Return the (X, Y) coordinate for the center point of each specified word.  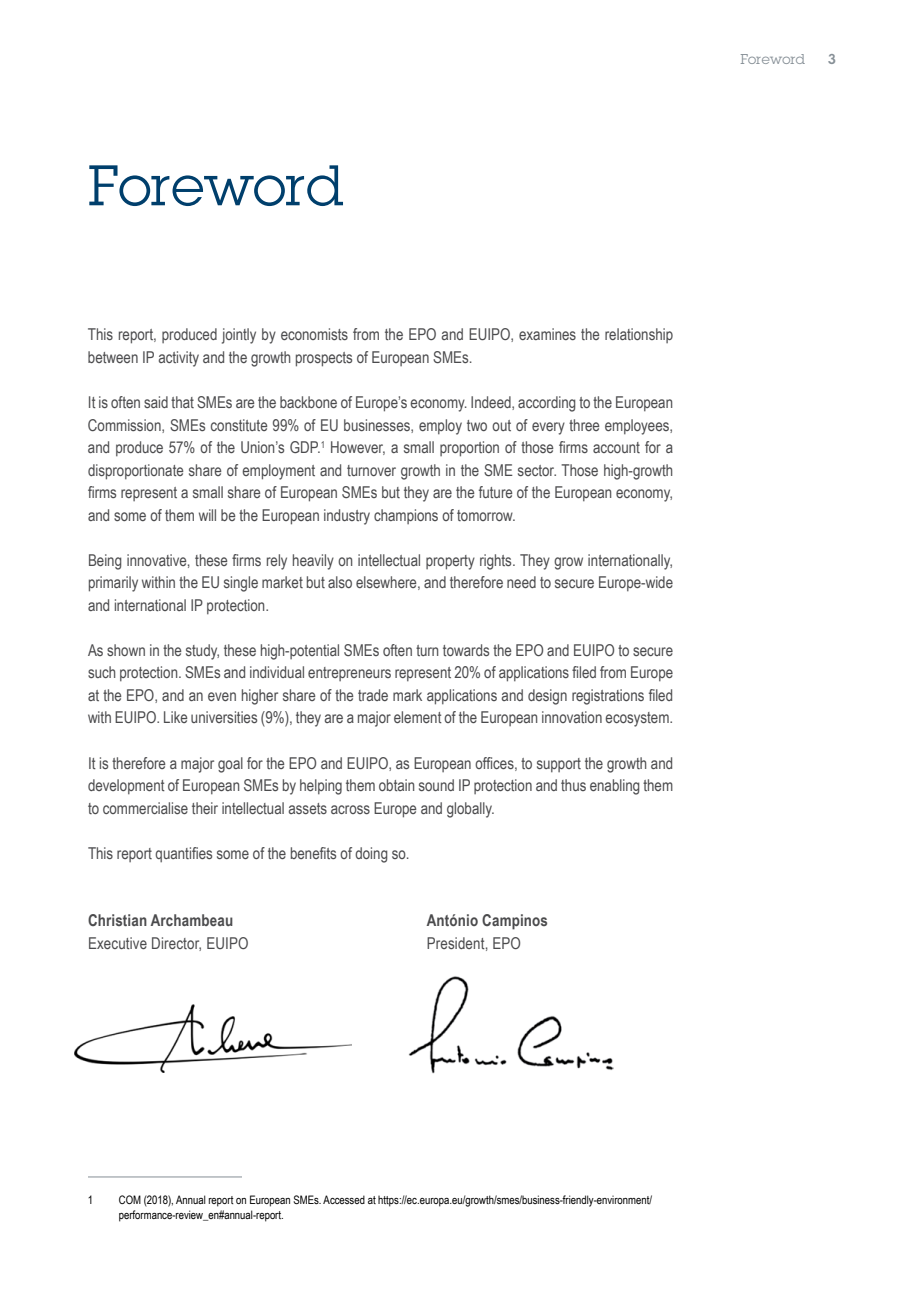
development (126, 786)
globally (470, 810)
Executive (118, 943)
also (340, 582)
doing (371, 855)
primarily (113, 584)
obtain (396, 785)
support (559, 765)
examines (547, 334)
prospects (324, 359)
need (521, 582)
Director (176, 944)
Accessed (344, 1199)
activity (179, 359)
